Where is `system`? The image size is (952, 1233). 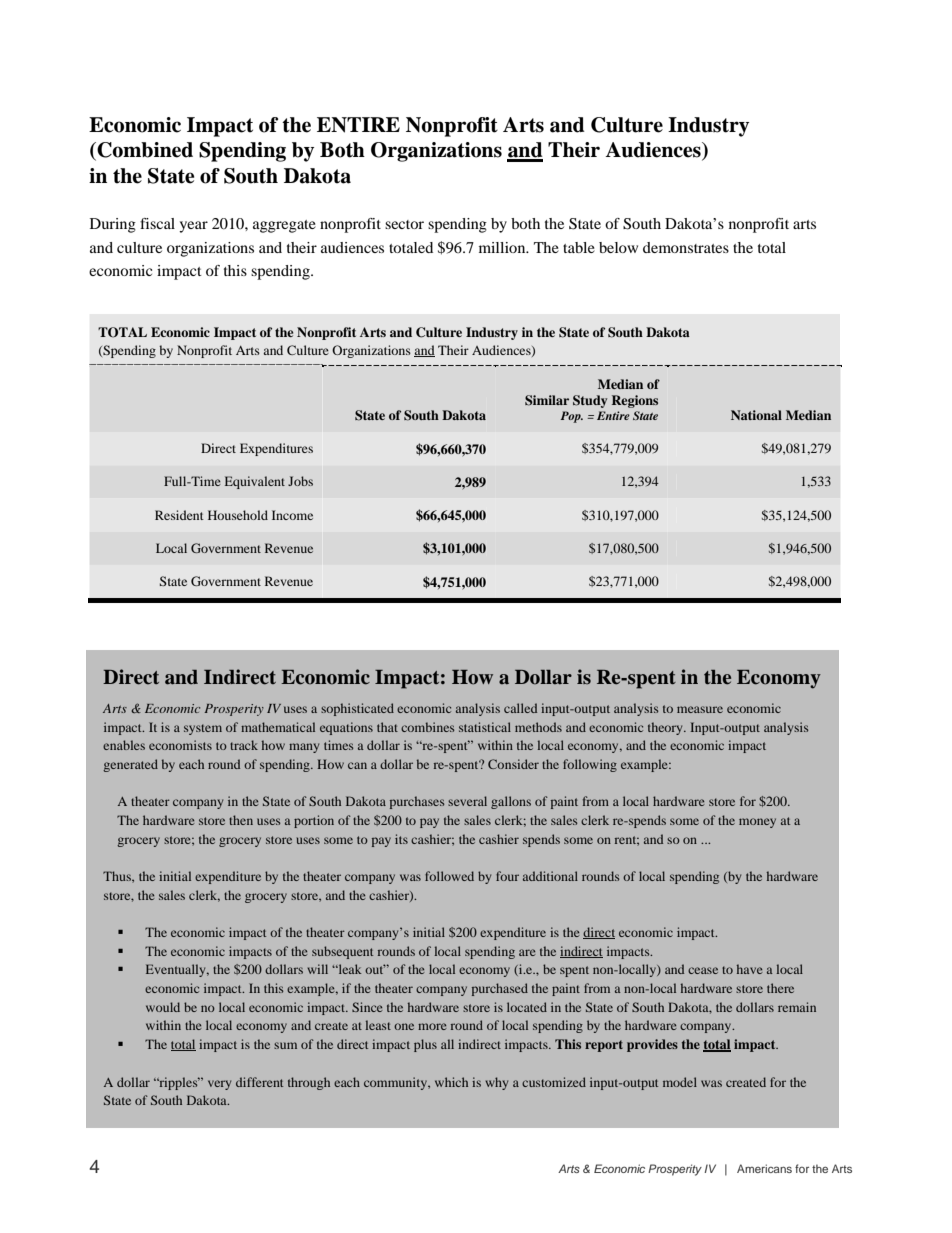
system is located at coordinates (203, 729).
